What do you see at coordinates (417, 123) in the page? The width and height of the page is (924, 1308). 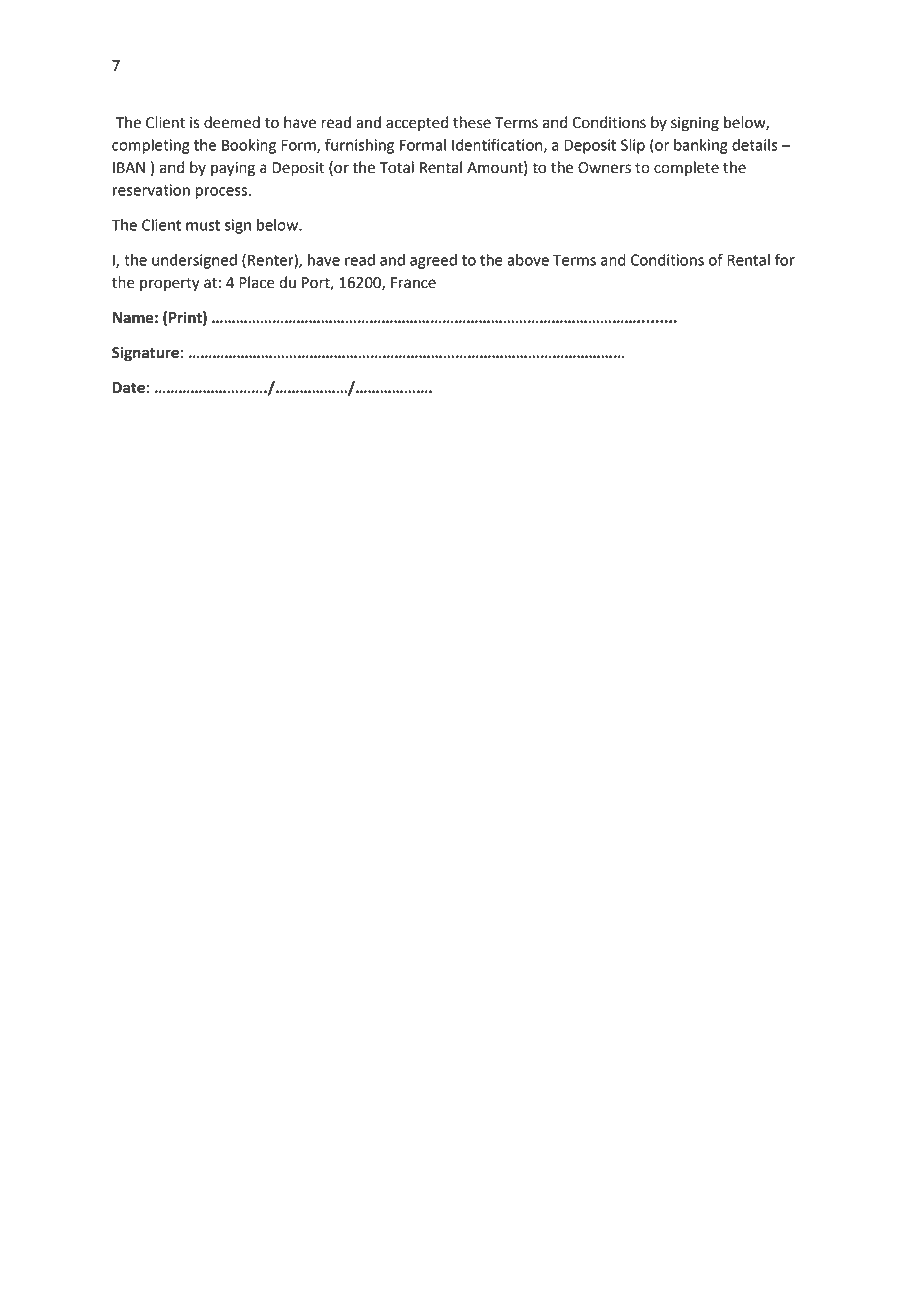 I see `accepted` at bounding box center [417, 123].
